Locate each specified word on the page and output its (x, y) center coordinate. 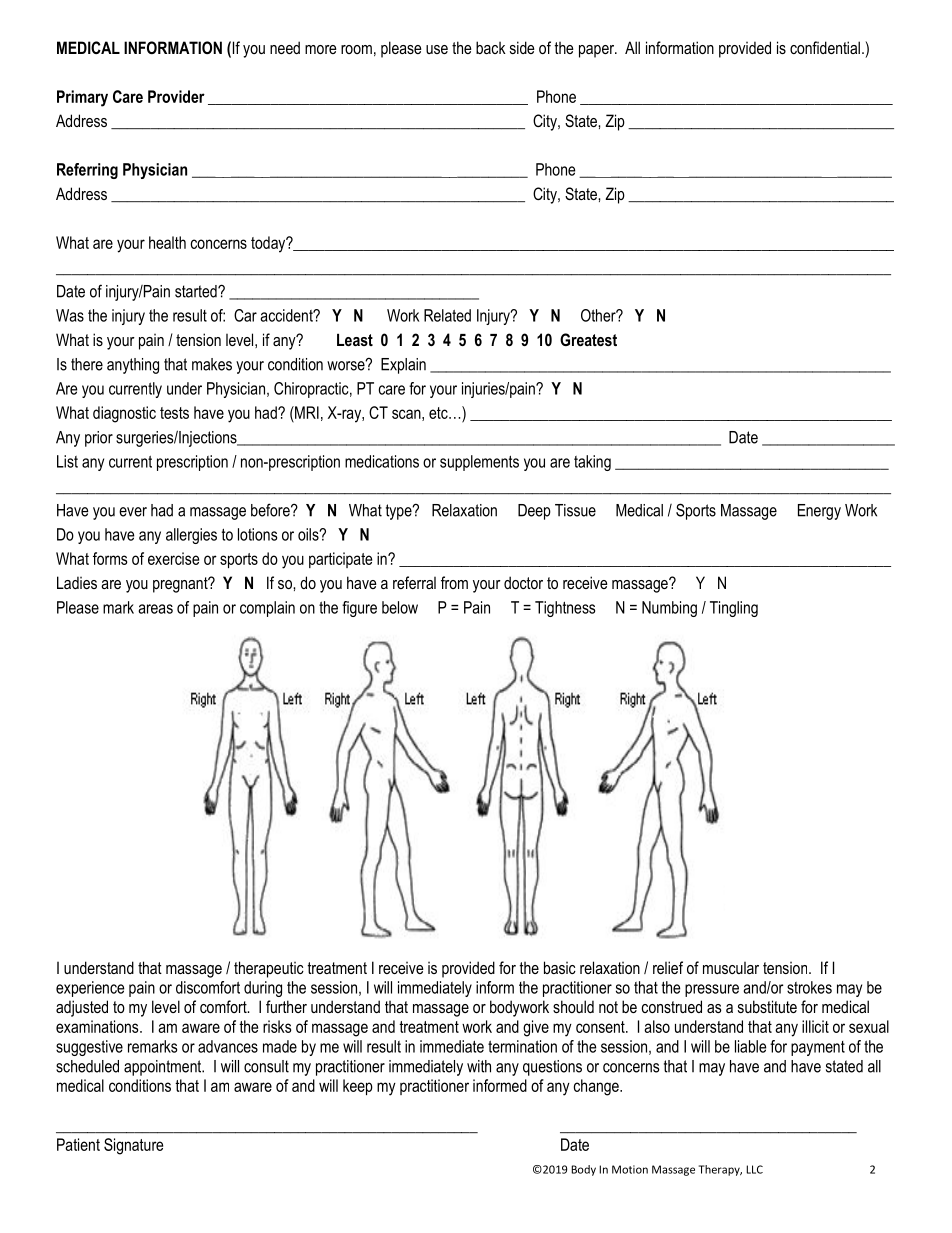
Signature (133, 1146)
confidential (825, 47)
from (454, 582)
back (491, 47)
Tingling (734, 609)
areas (155, 609)
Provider (176, 96)
